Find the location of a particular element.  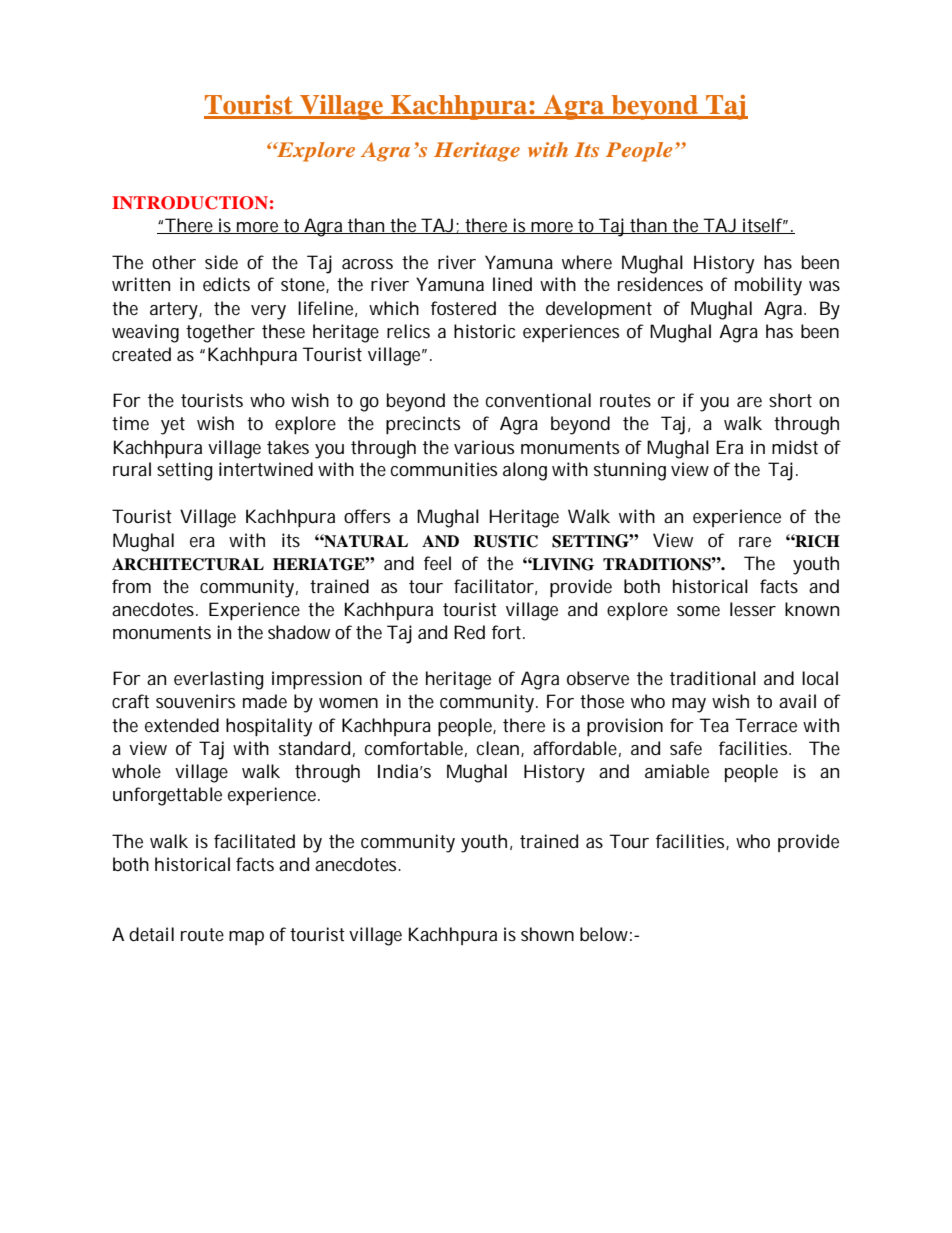

everlasting is located at coordinates (219, 680).
